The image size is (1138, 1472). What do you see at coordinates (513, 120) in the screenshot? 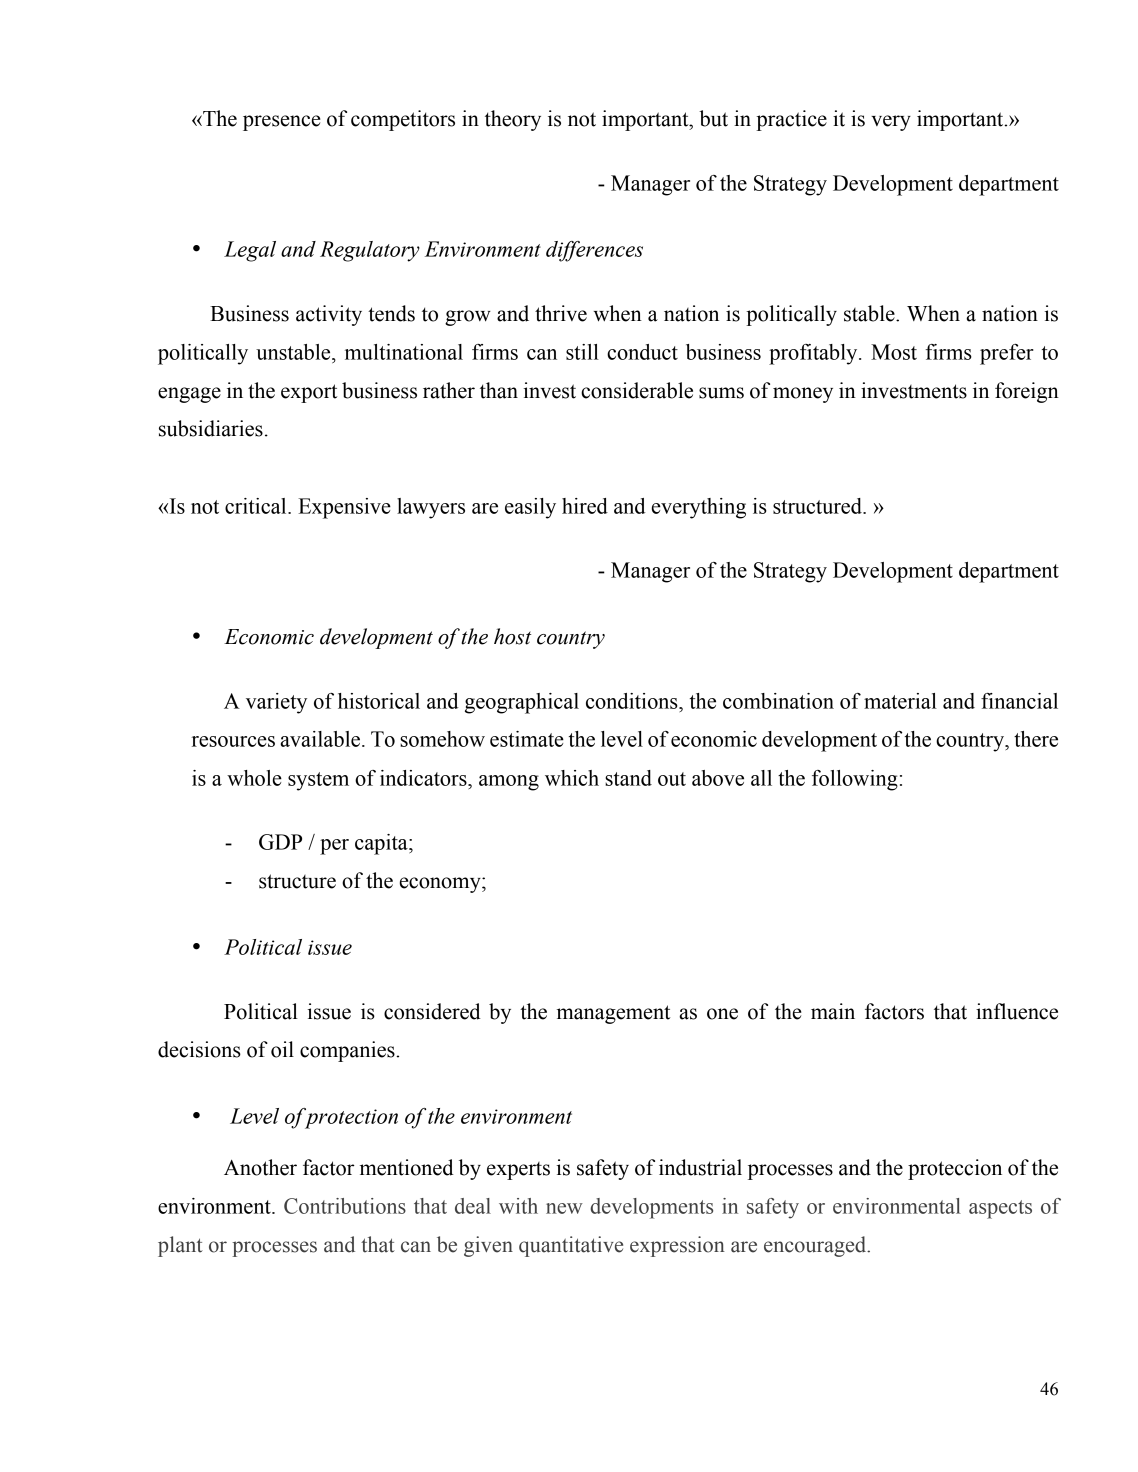
I see `theory` at bounding box center [513, 120].
